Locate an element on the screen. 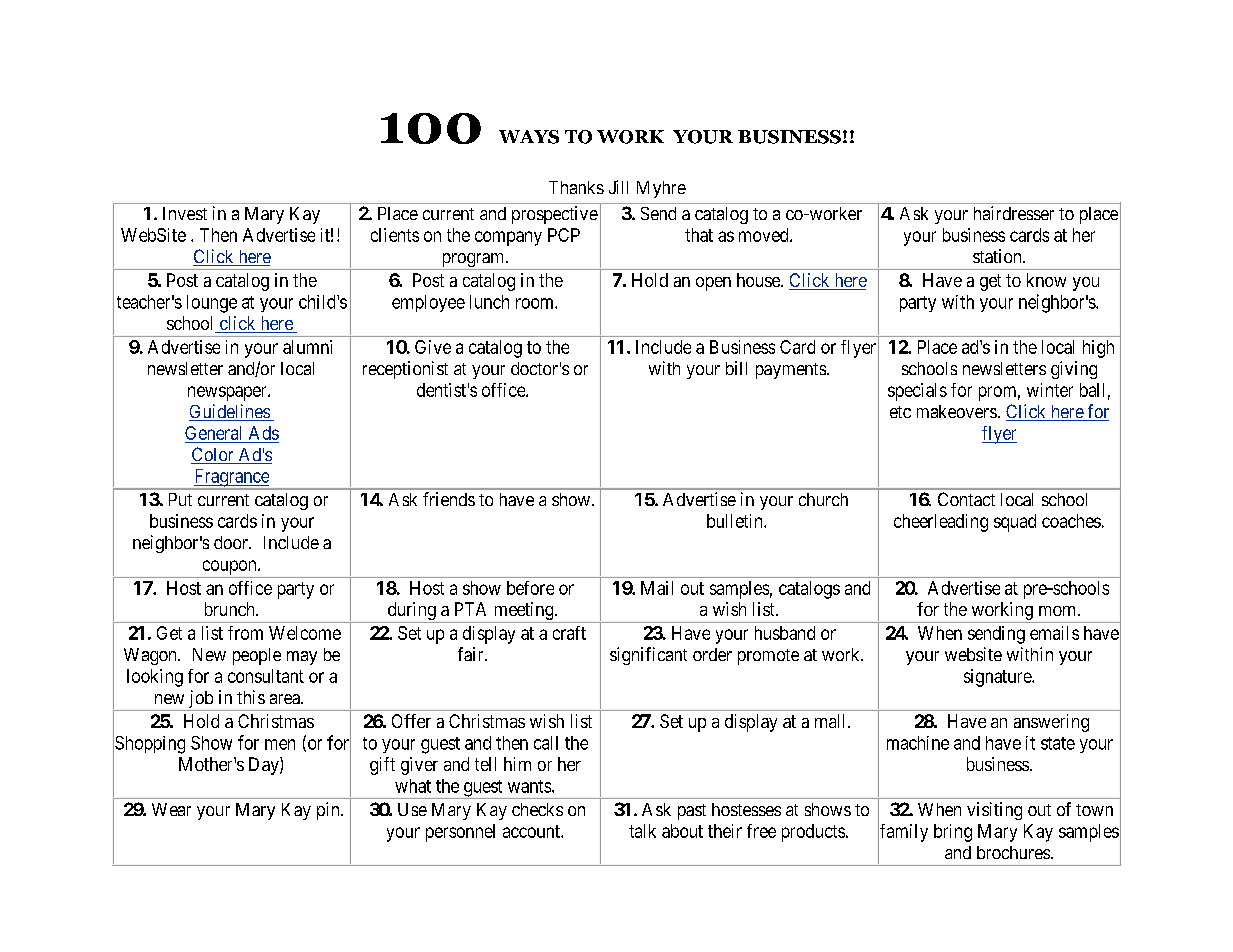 This screenshot has height=952, width=1233. Fragrance is located at coordinates (231, 479).
